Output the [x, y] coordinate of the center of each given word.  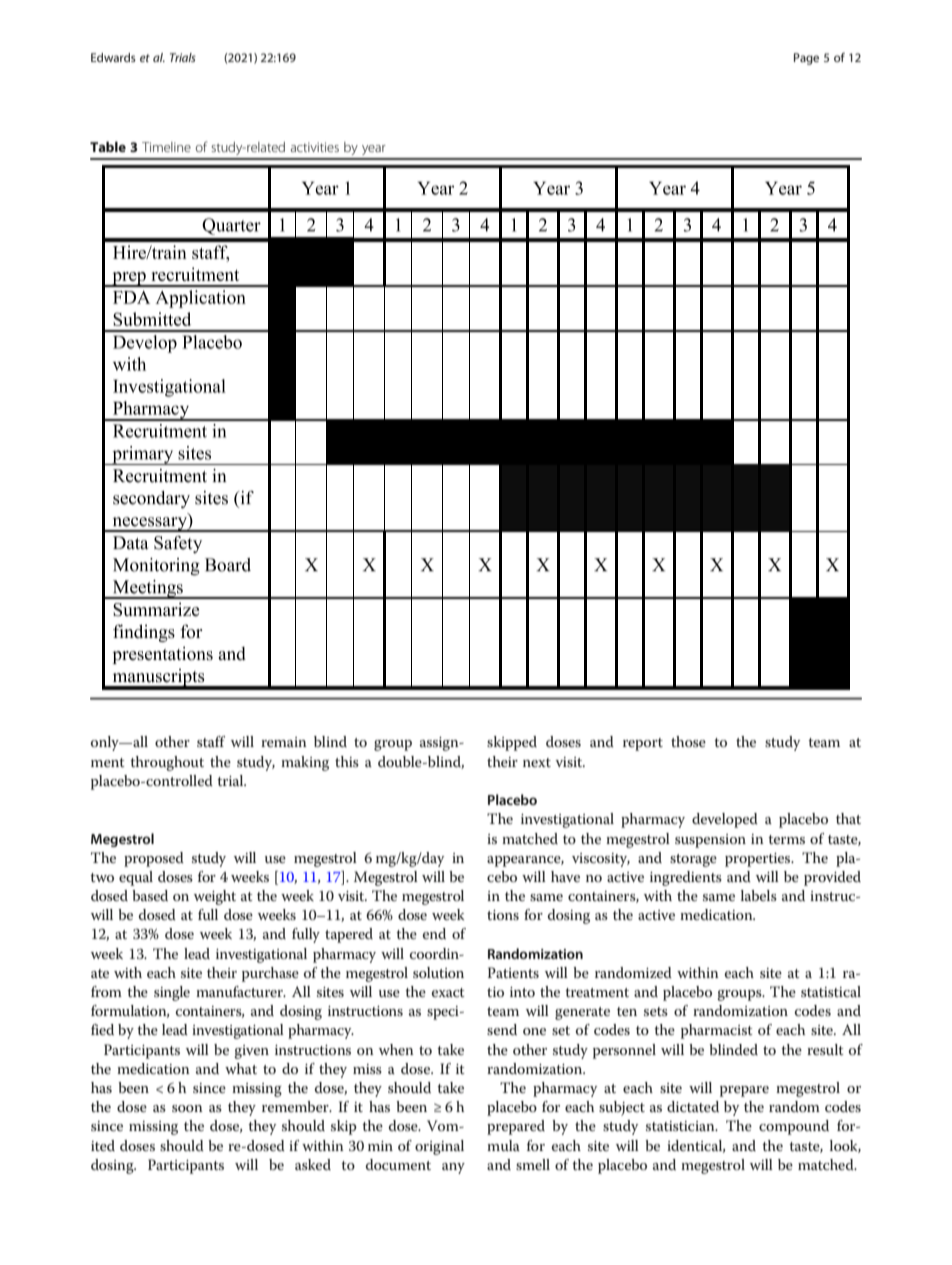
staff [211, 741]
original [439, 1147]
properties [759, 860]
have [565, 876]
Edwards [113, 57]
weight [215, 897]
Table [108, 146]
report [643, 744]
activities [315, 147]
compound [794, 1127]
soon [187, 1108]
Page [806, 59]
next [537, 762]
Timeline [166, 147]
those [688, 741]
